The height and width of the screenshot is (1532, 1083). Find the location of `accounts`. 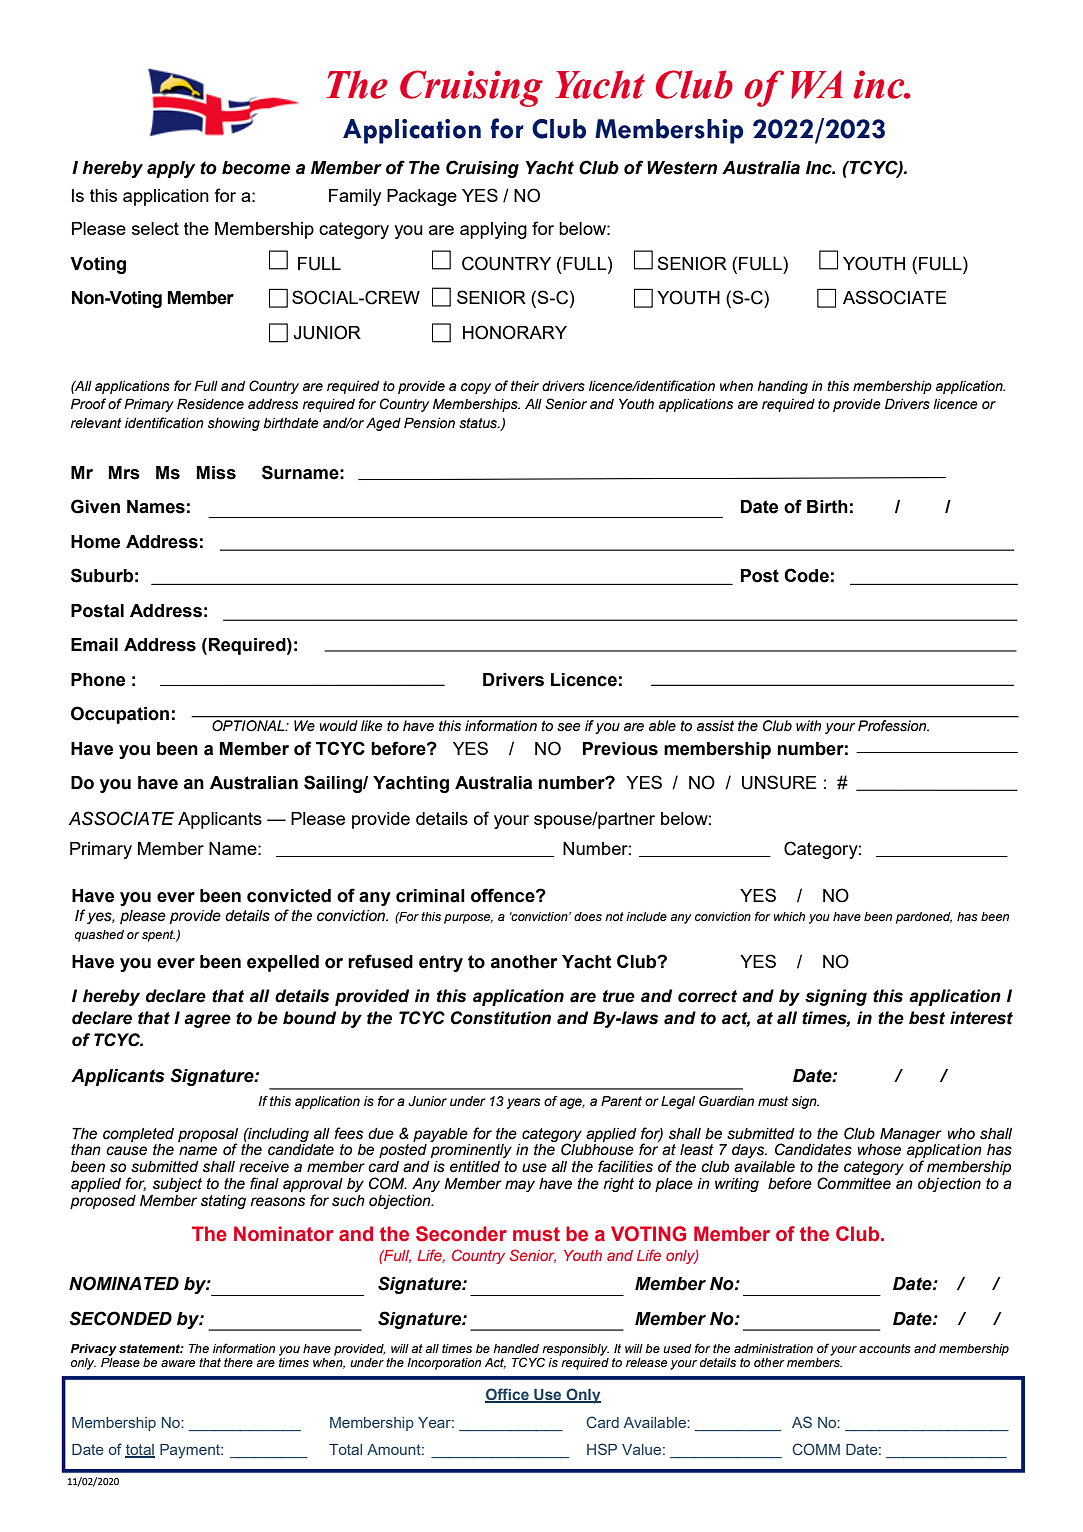

accounts is located at coordinates (885, 1348).
